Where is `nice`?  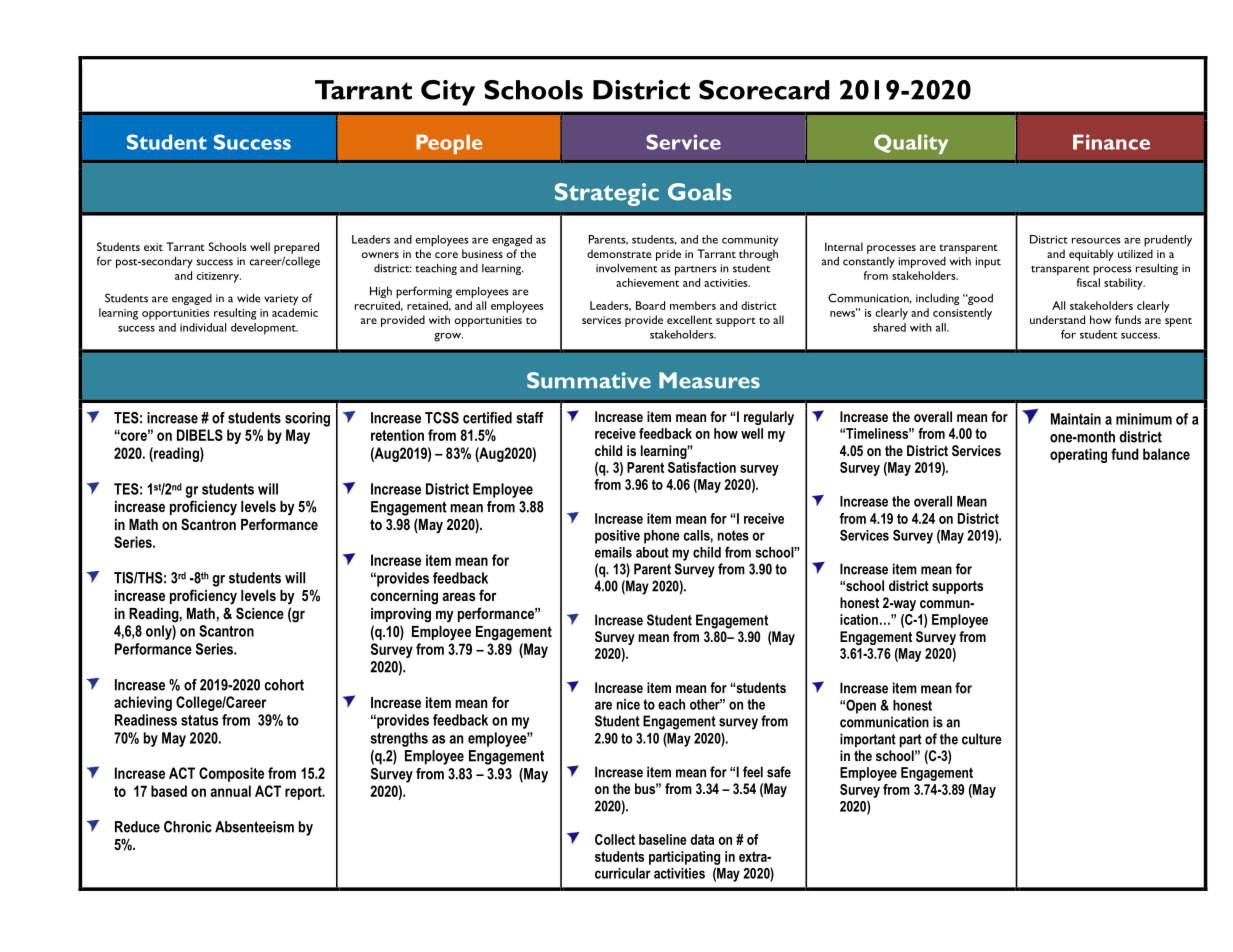 nice is located at coordinates (628, 704).
